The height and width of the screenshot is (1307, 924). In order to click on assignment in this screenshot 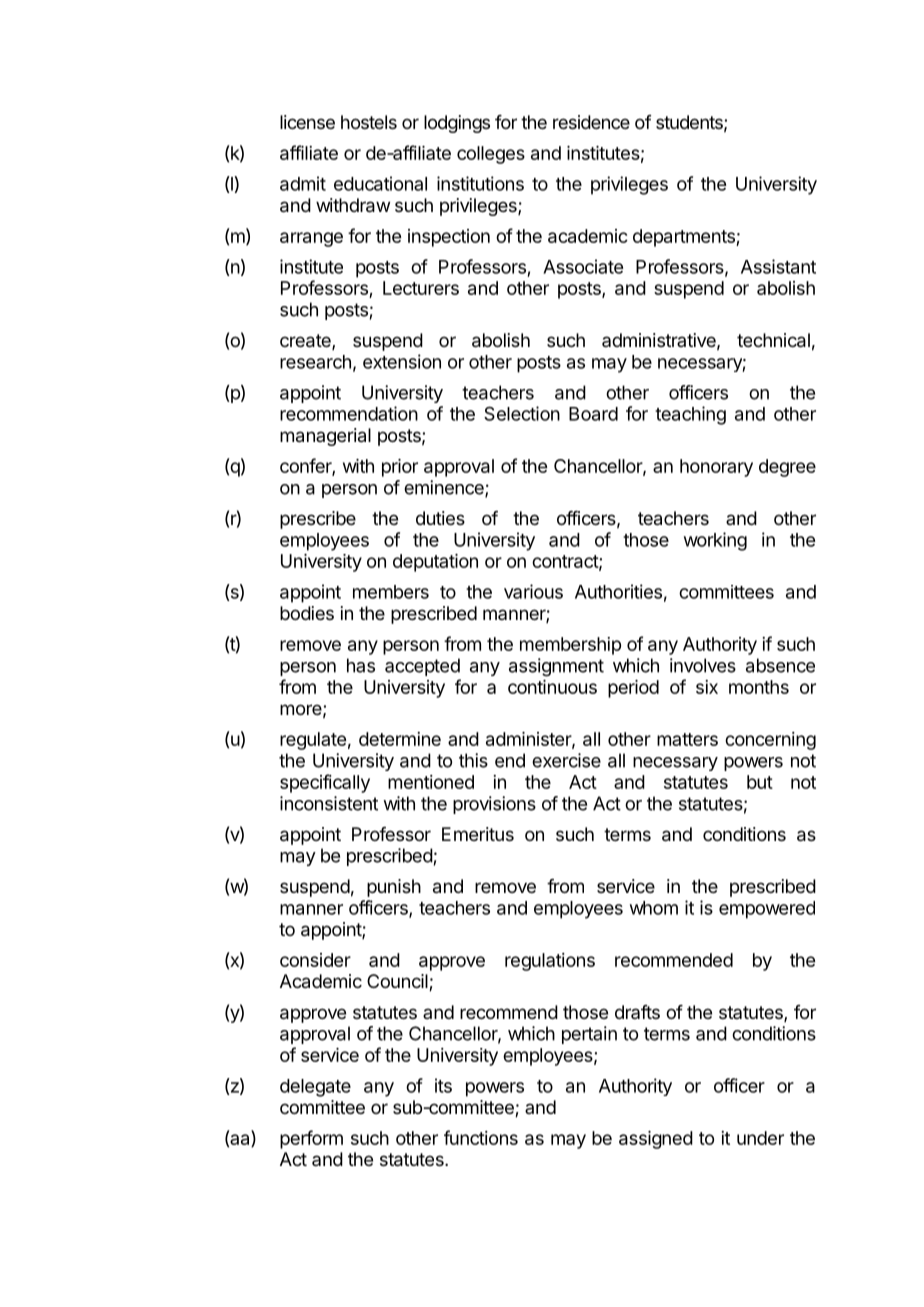, I will do `click(556, 667)`.
